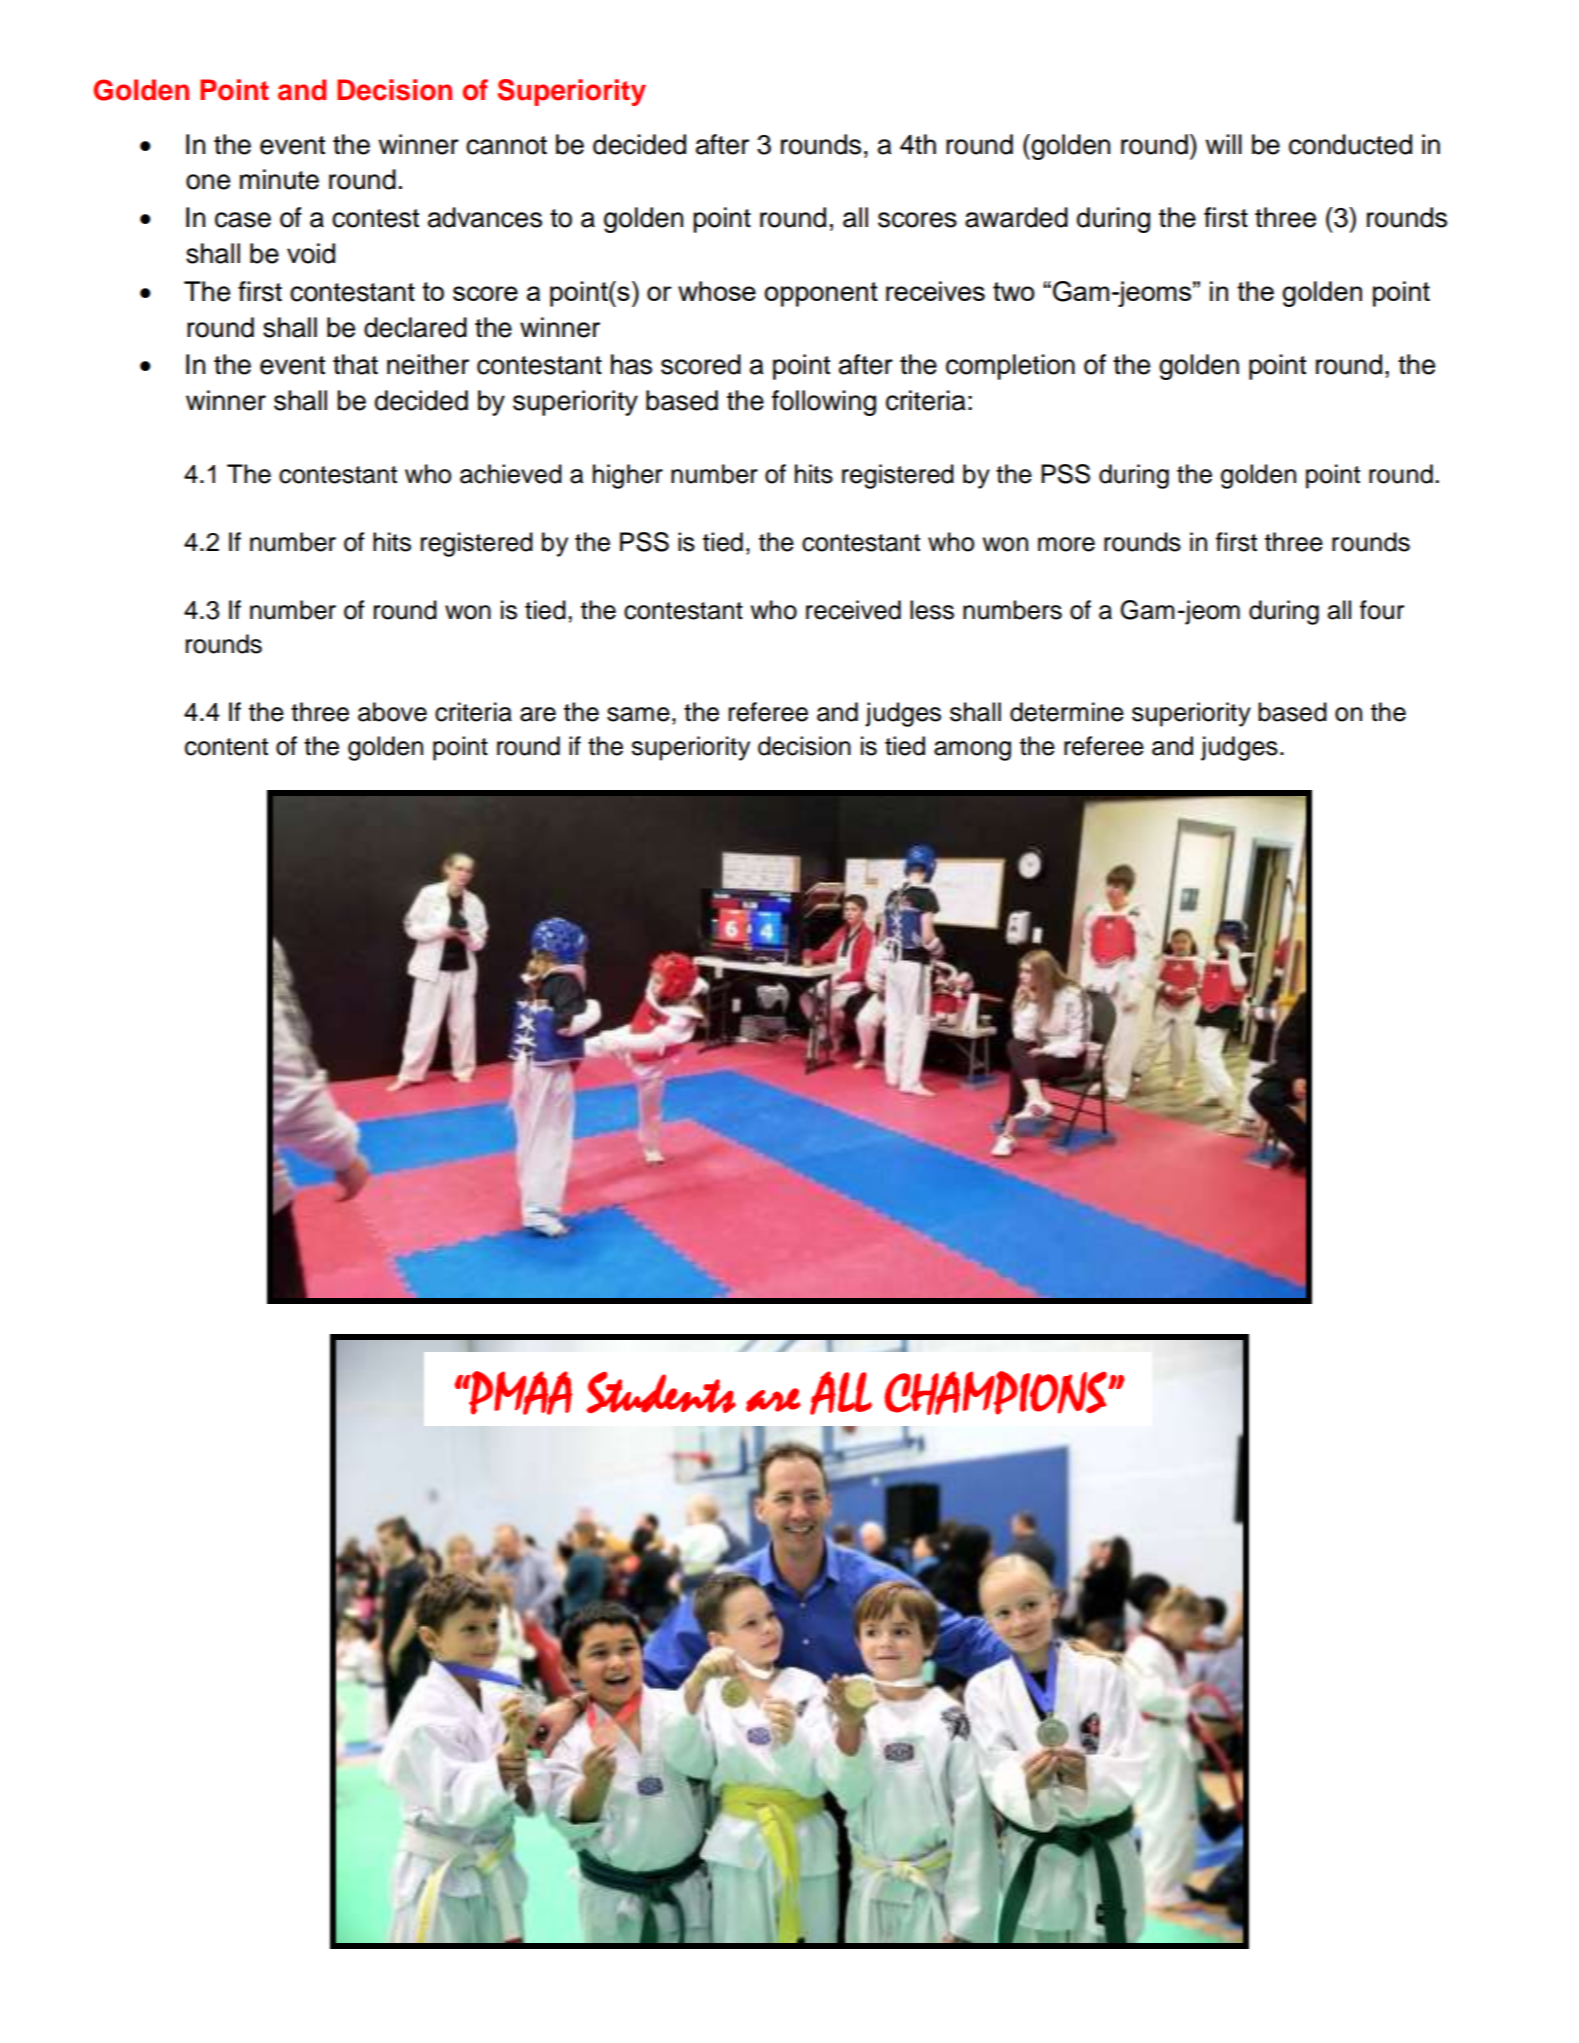 This screenshot has height=2043, width=1579. I want to click on Students, so click(661, 1392).
